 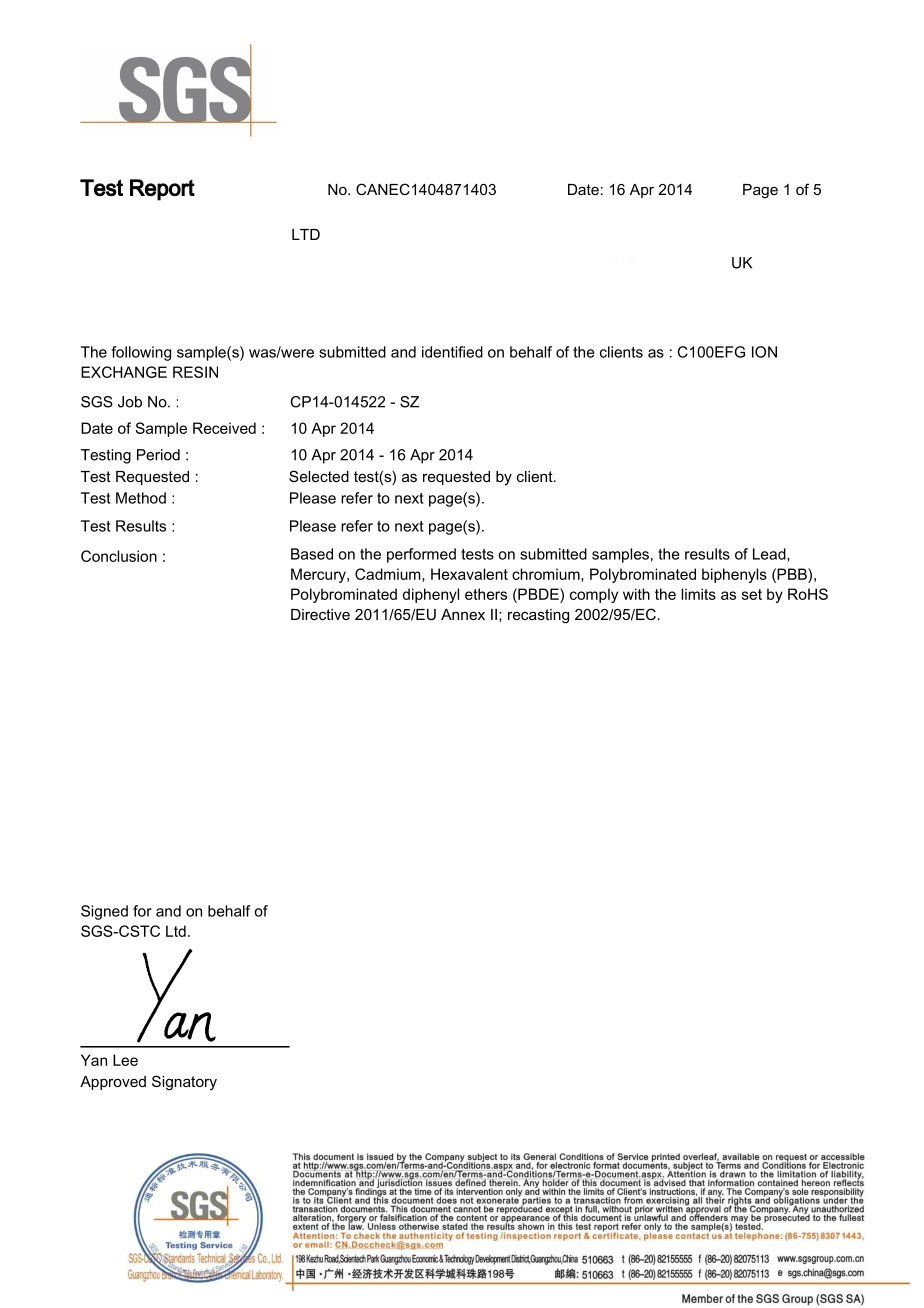 What do you see at coordinates (698, 594) in the page?
I see `limits` at bounding box center [698, 594].
